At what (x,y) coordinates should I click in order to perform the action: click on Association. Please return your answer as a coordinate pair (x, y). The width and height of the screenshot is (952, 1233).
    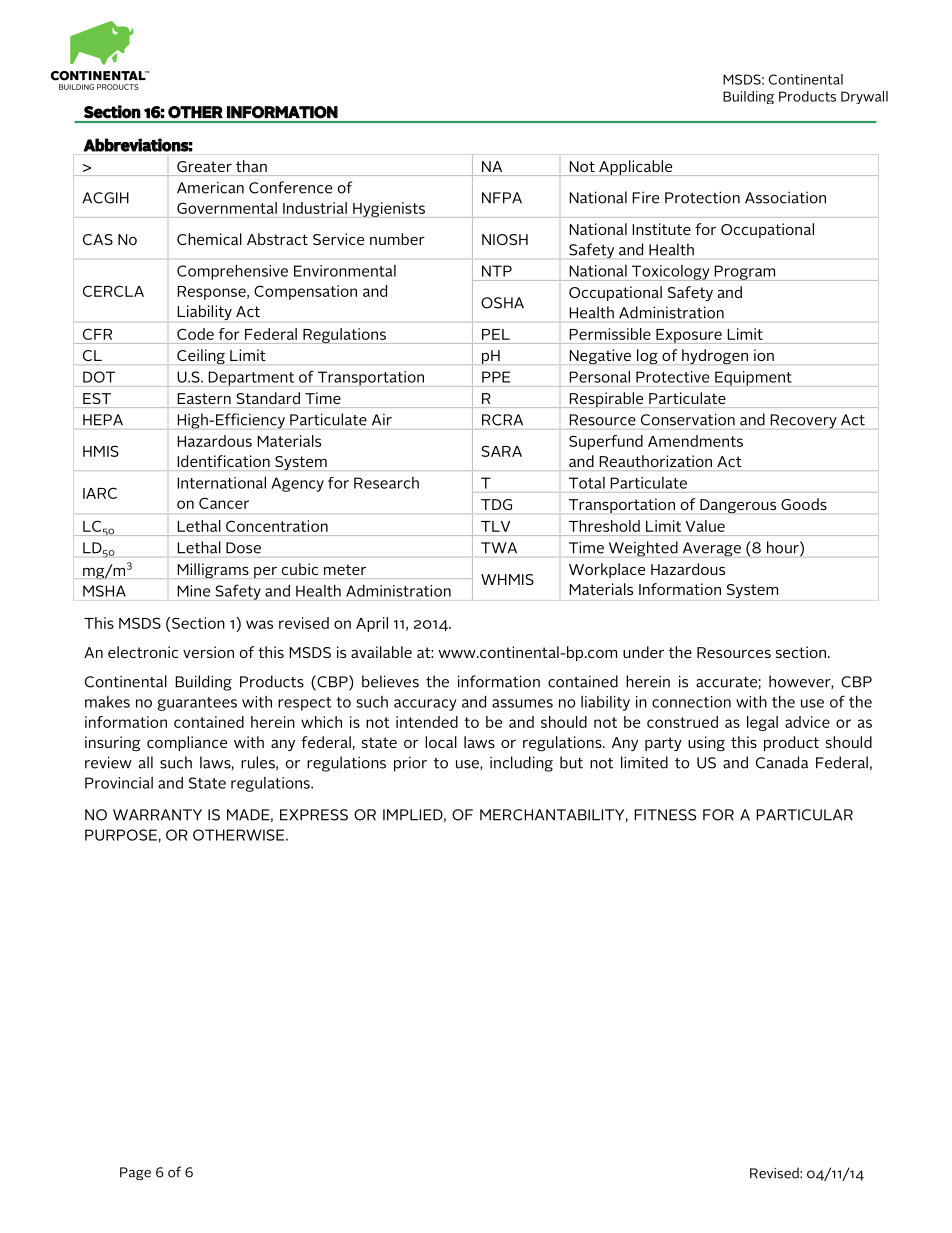
    Looking at the image, I should click on (785, 197).
